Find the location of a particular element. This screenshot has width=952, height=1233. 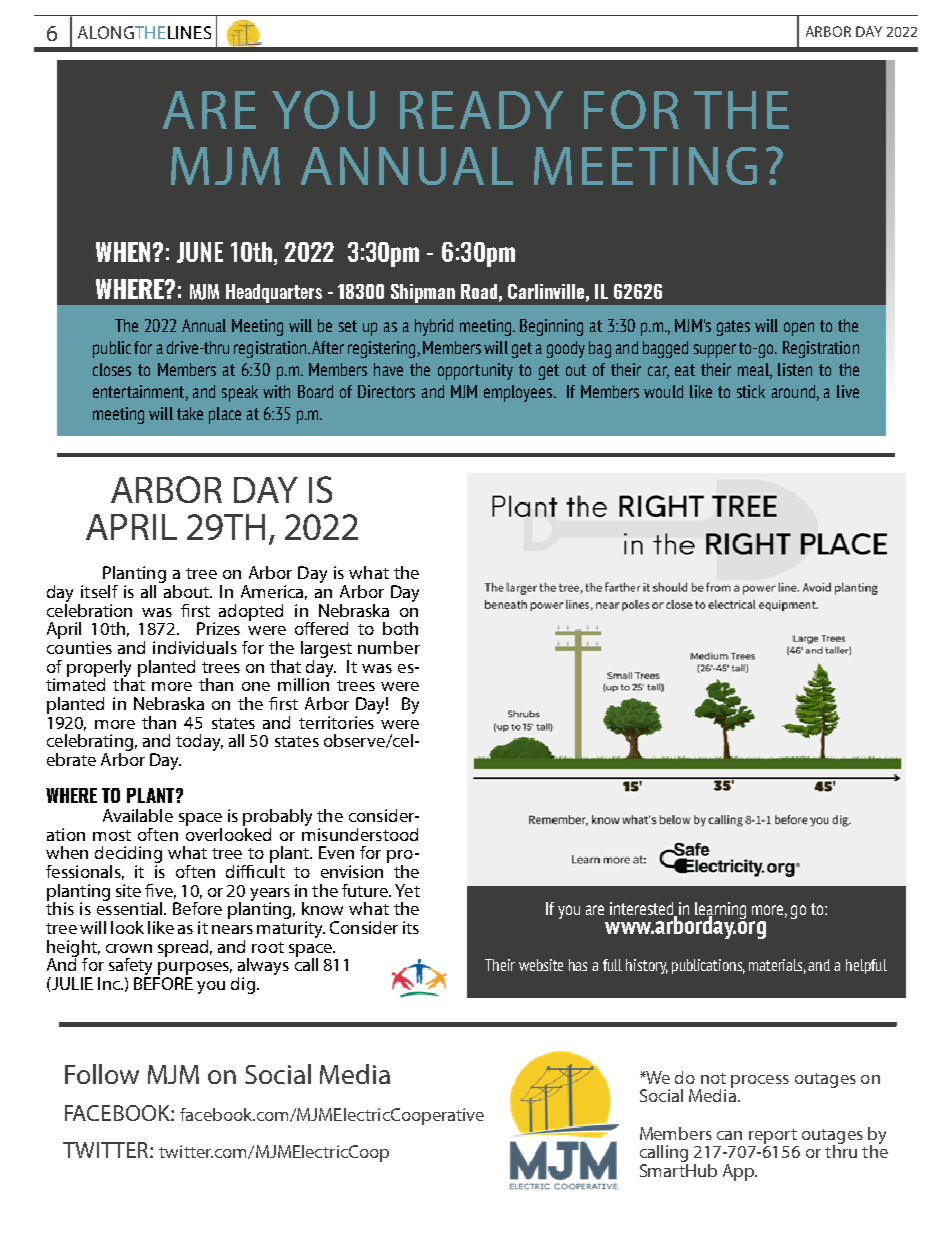

JUNE is located at coordinates (200, 252).
